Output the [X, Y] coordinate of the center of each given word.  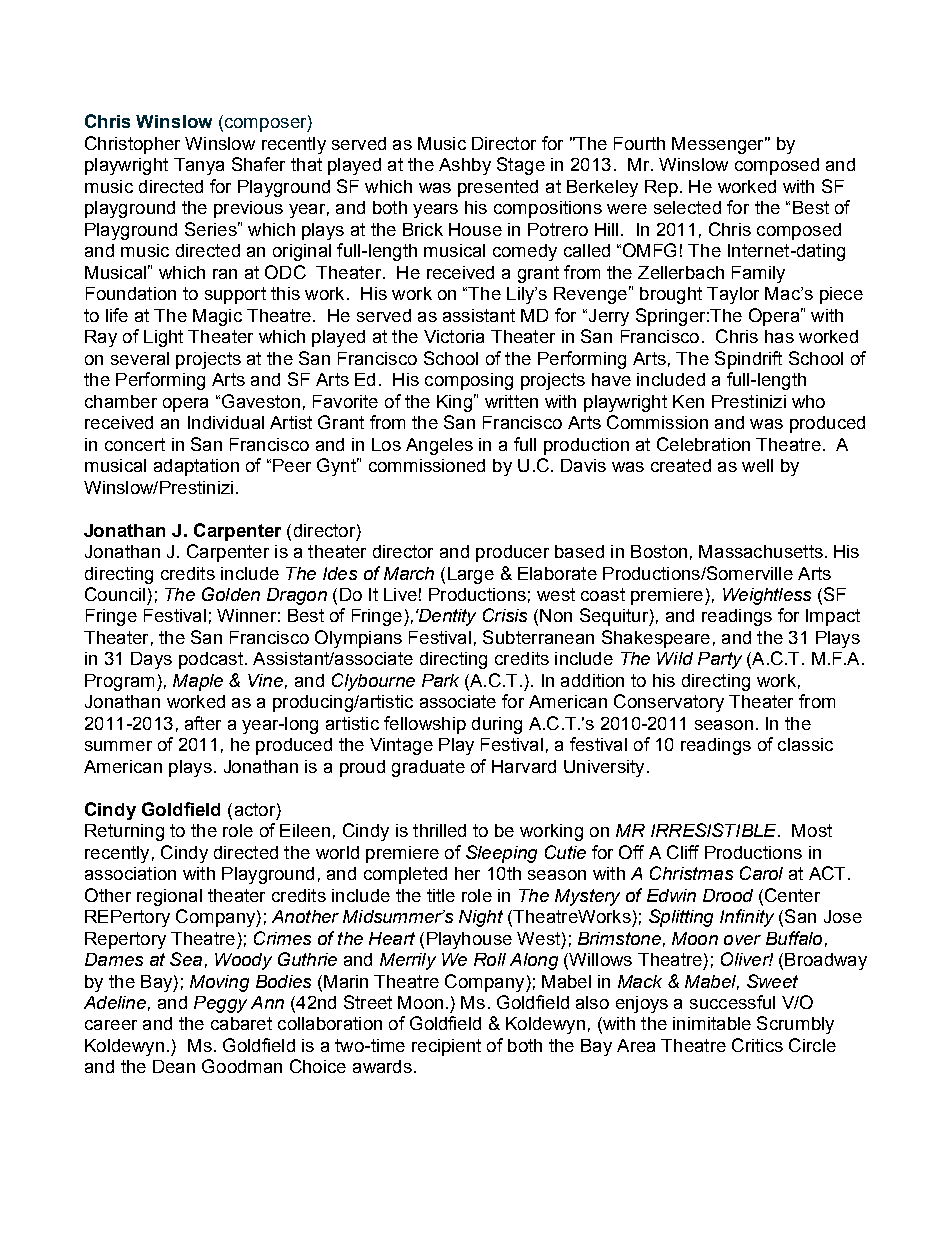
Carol [761, 873]
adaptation [196, 467]
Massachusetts [761, 551]
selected [687, 207]
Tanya [199, 166]
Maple [198, 682]
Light [163, 338]
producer [512, 553]
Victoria [454, 336]
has [779, 336]
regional [169, 897]
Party [720, 660]
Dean [174, 1066]
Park [440, 680]
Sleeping [501, 854]
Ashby [465, 166]
